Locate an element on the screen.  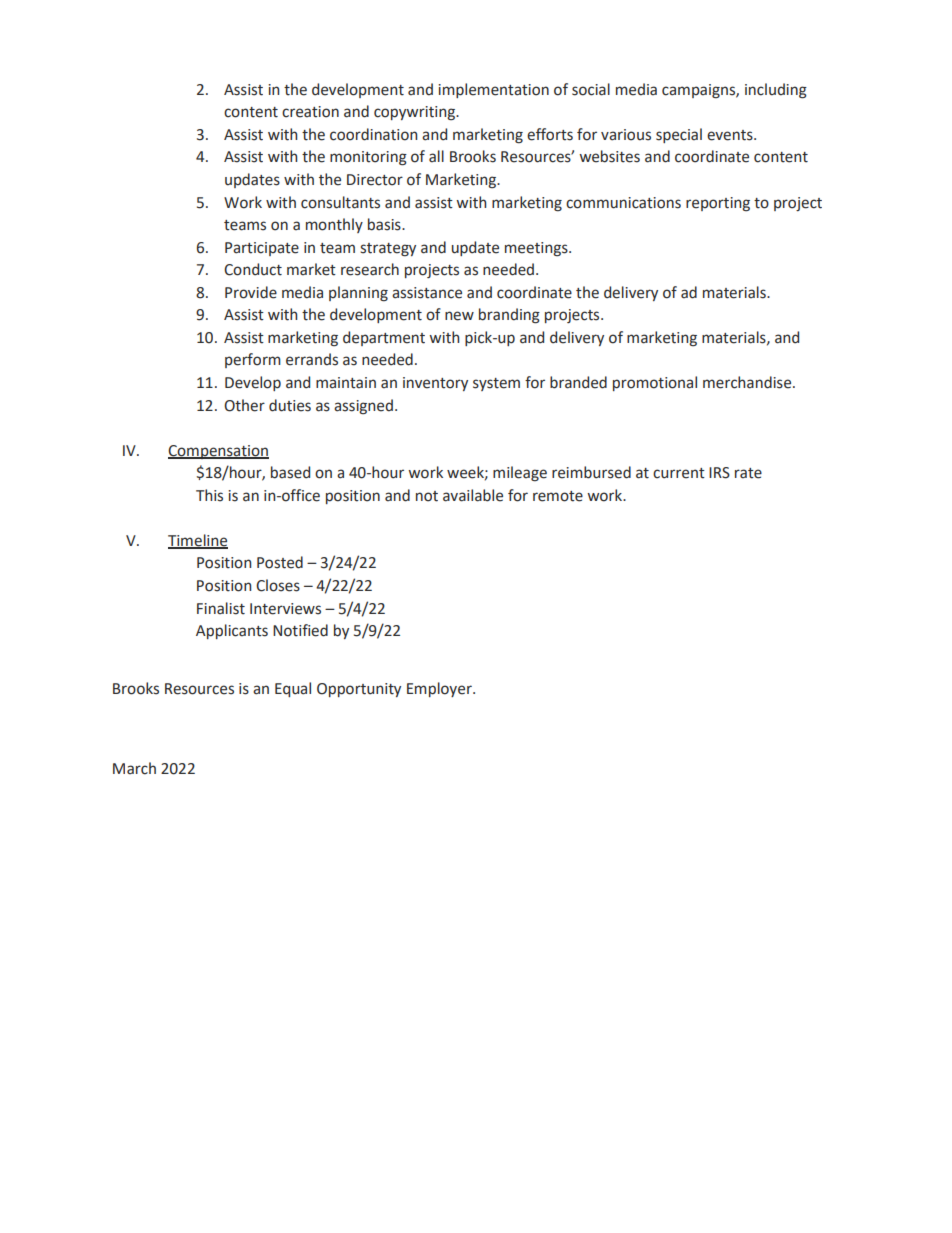
IRS is located at coordinates (719, 473).
